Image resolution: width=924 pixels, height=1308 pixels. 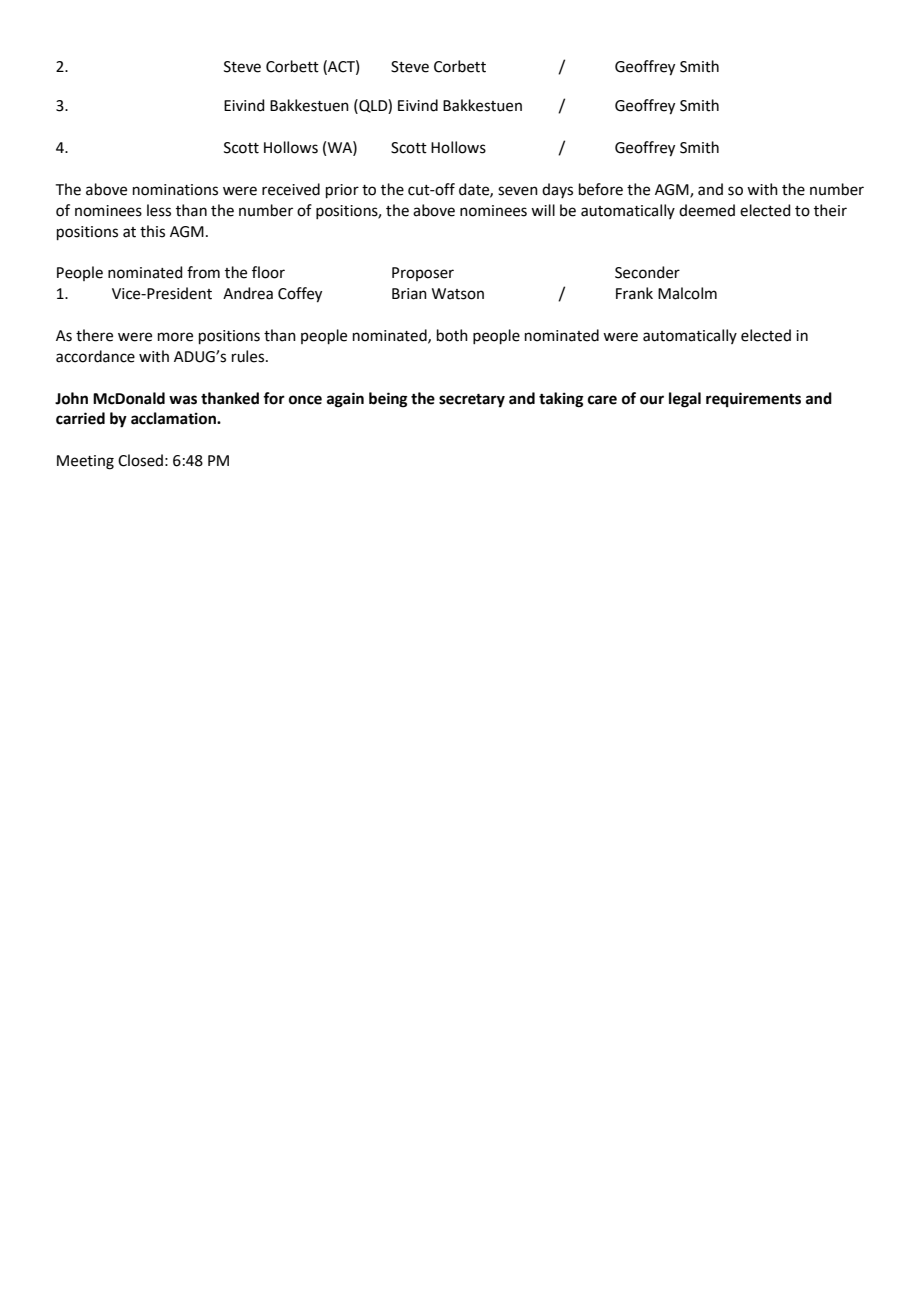 What do you see at coordinates (183, 400) in the screenshot?
I see `was` at bounding box center [183, 400].
